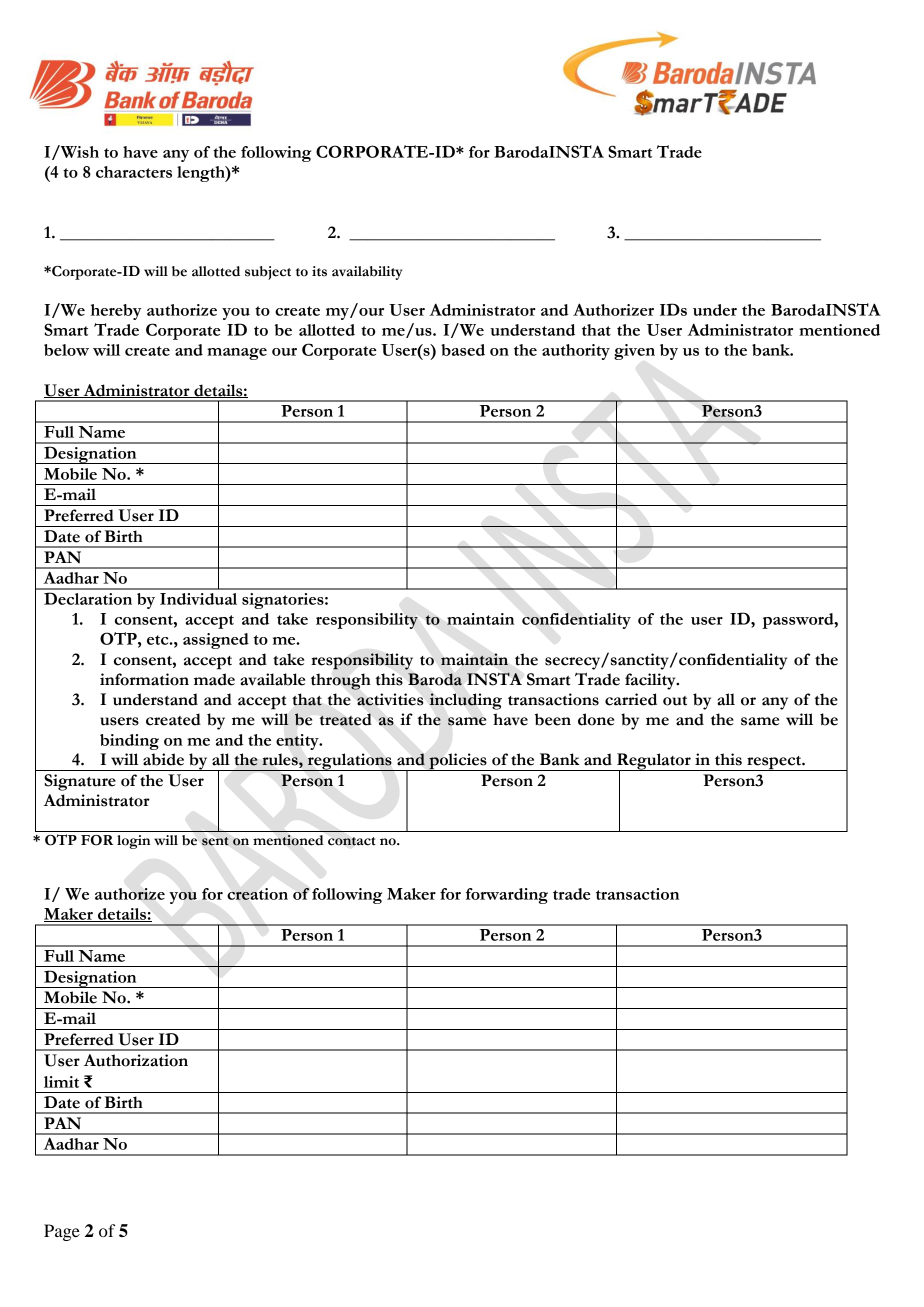 The image size is (924, 1307). I want to click on activities, so click(390, 699).
